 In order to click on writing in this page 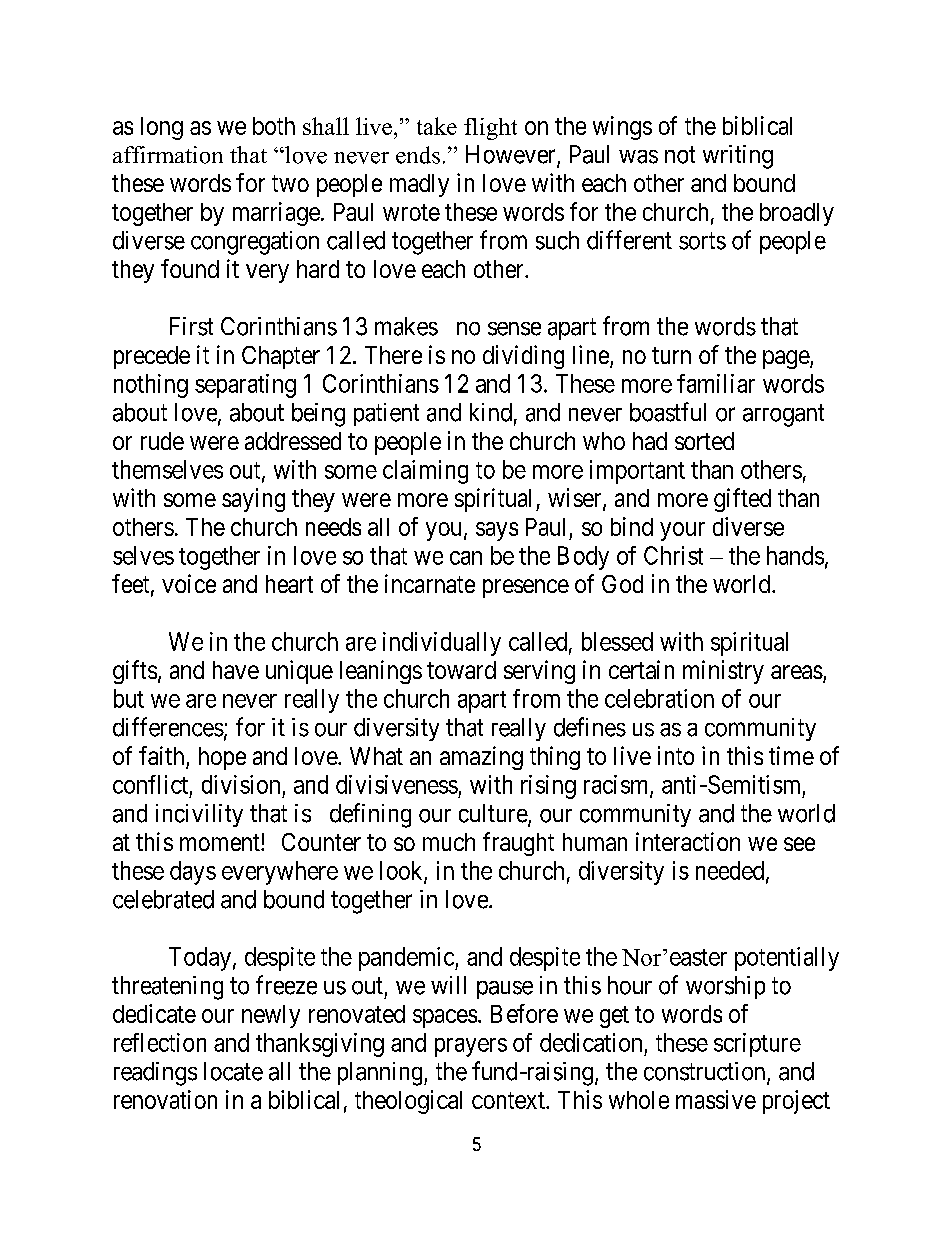, I will do `click(738, 157)`.
